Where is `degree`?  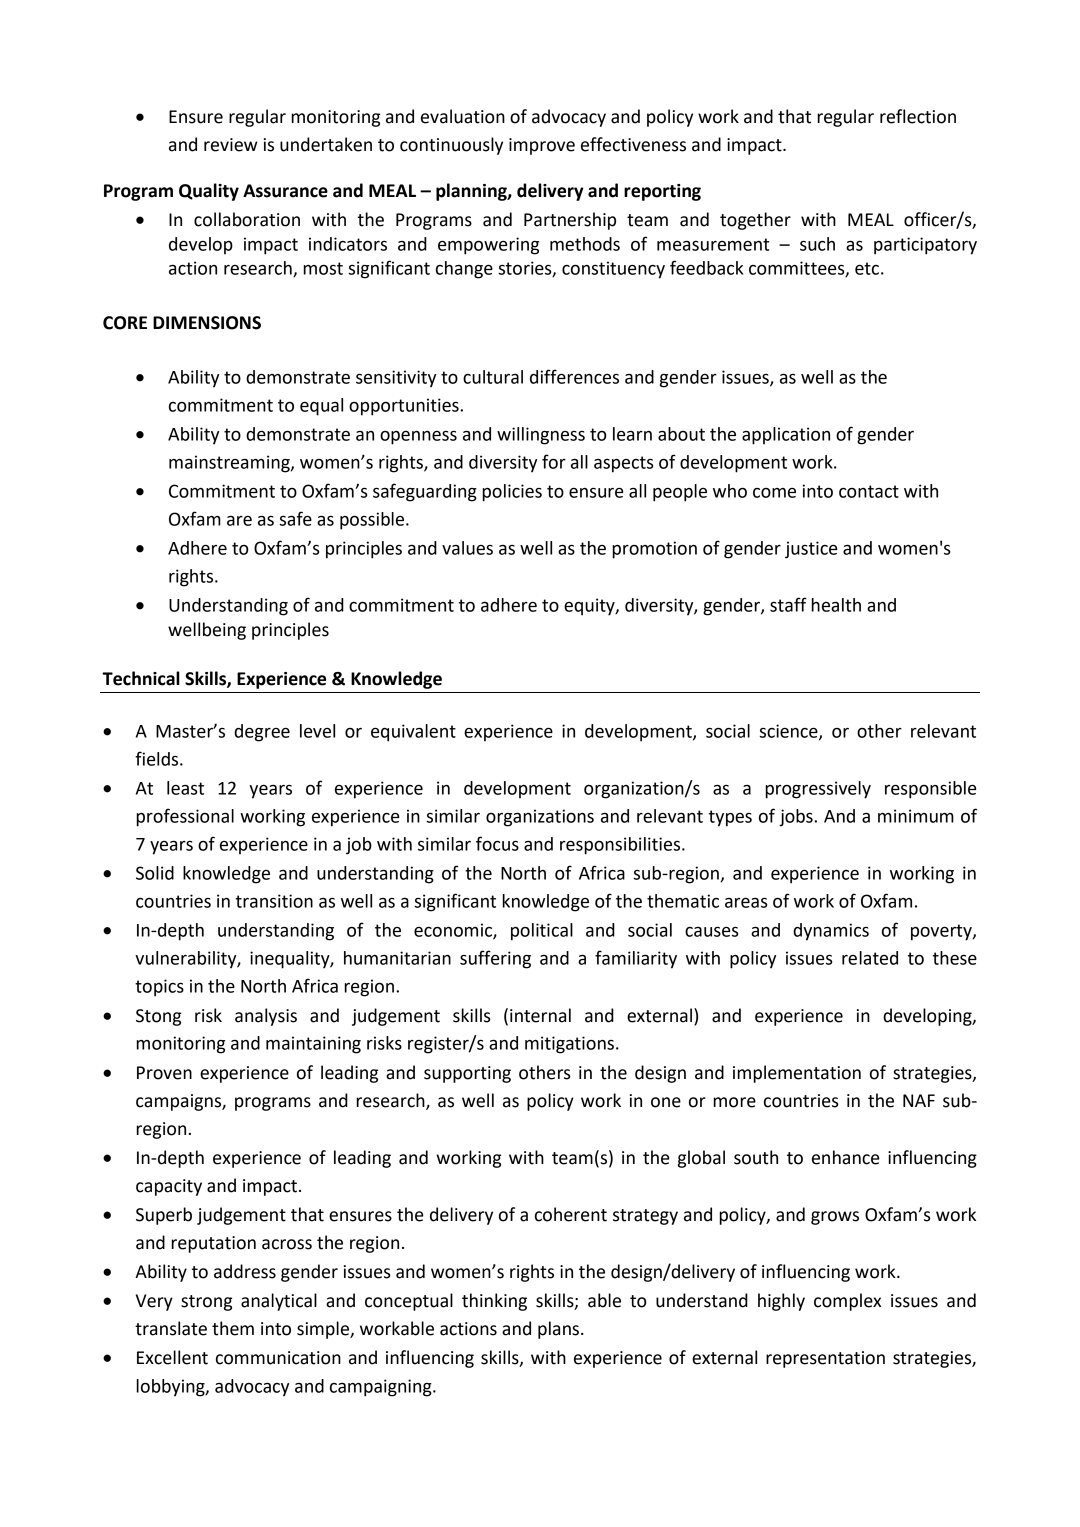 degree is located at coordinates (262, 733).
